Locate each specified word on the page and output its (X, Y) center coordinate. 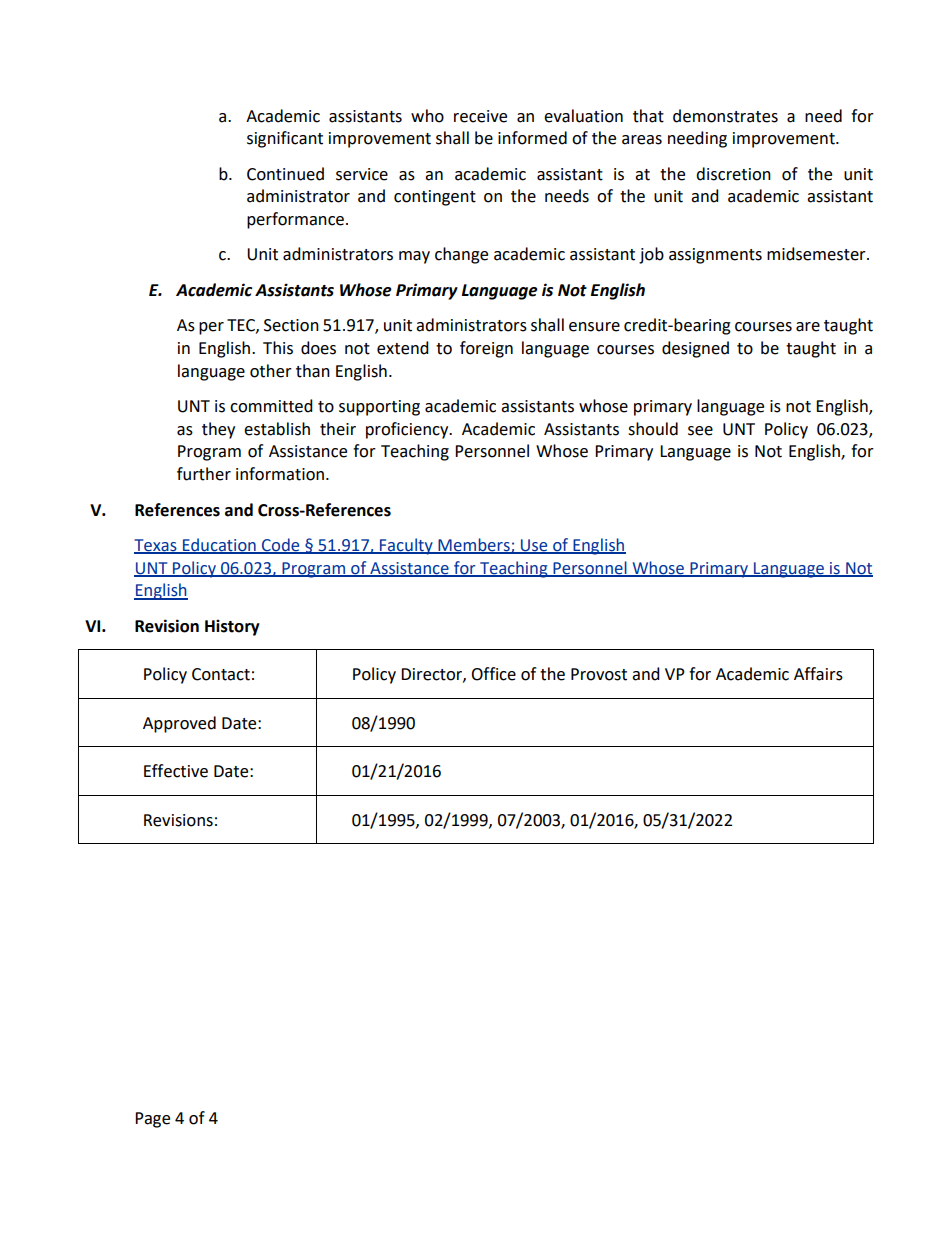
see (700, 431)
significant (285, 139)
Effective (176, 771)
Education (219, 545)
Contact (221, 674)
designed (695, 349)
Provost (599, 674)
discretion (733, 174)
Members (474, 545)
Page (152, 1120)
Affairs (818, 674)
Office (493, 674)
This (278, 348)
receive (480, 116)
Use (534, 546)
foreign (486, 349)
